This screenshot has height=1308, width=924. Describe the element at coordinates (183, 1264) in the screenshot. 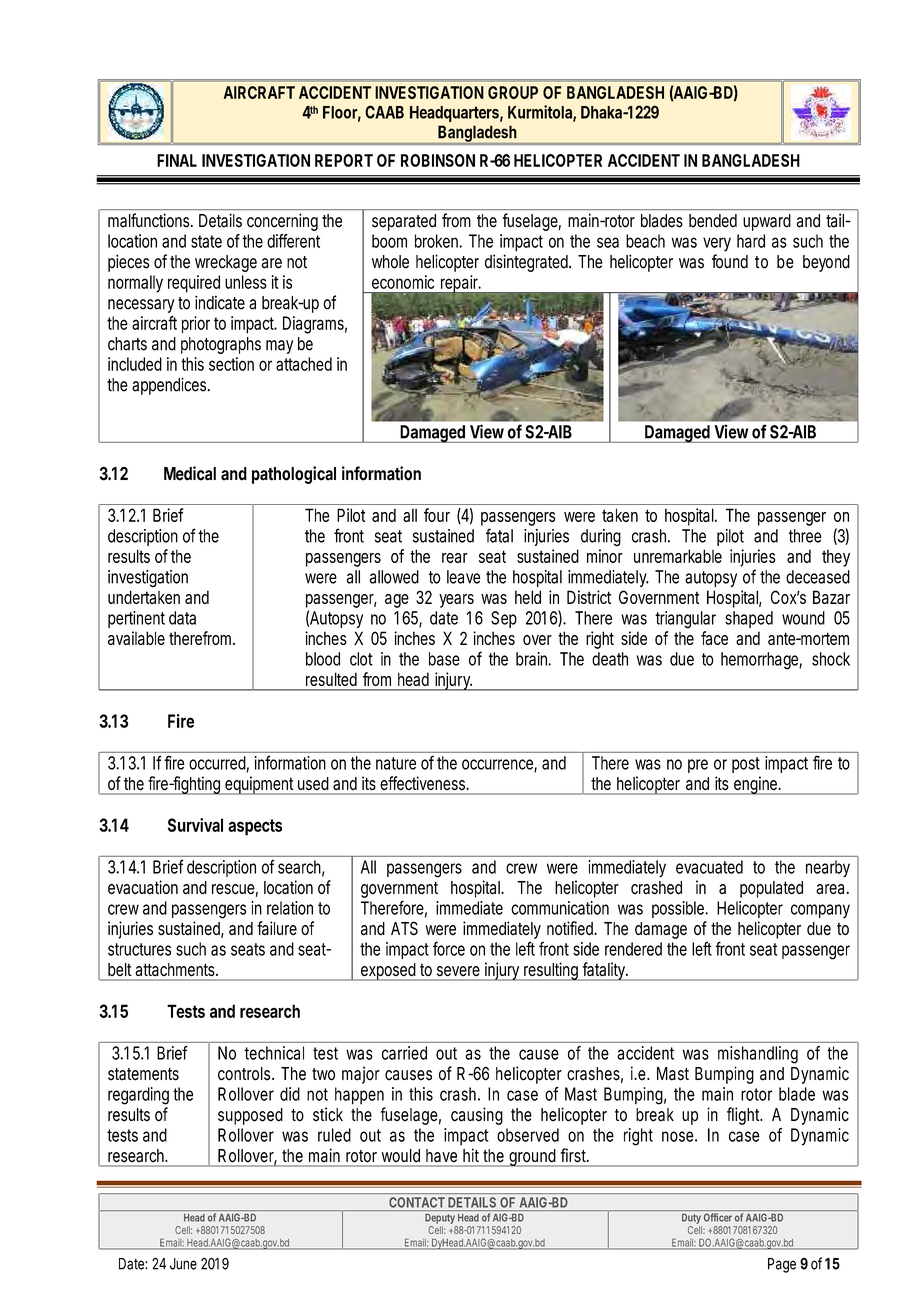

I see `June` at that location.
